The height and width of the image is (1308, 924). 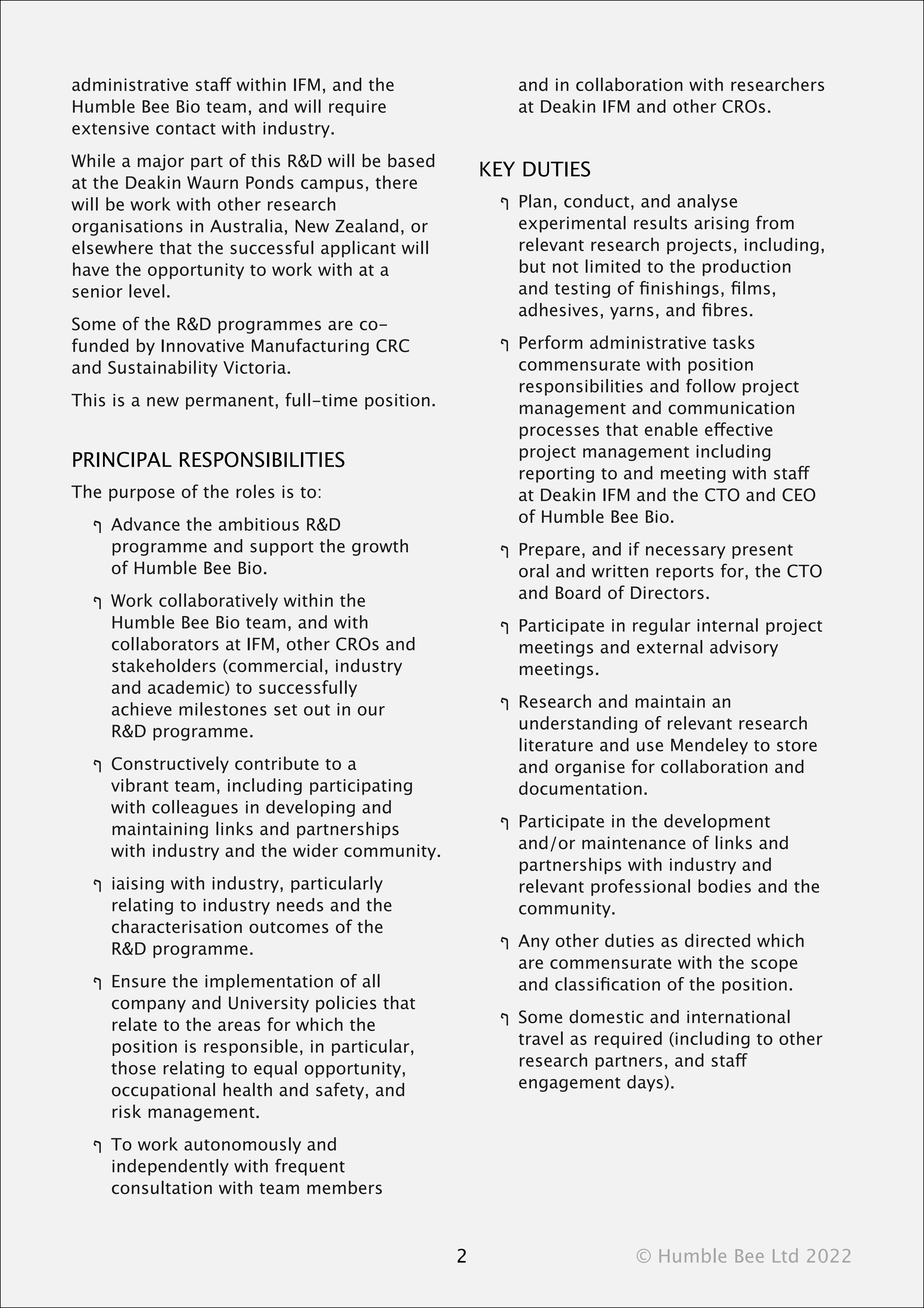 I want to click on based, so click(x=411, y=160).
